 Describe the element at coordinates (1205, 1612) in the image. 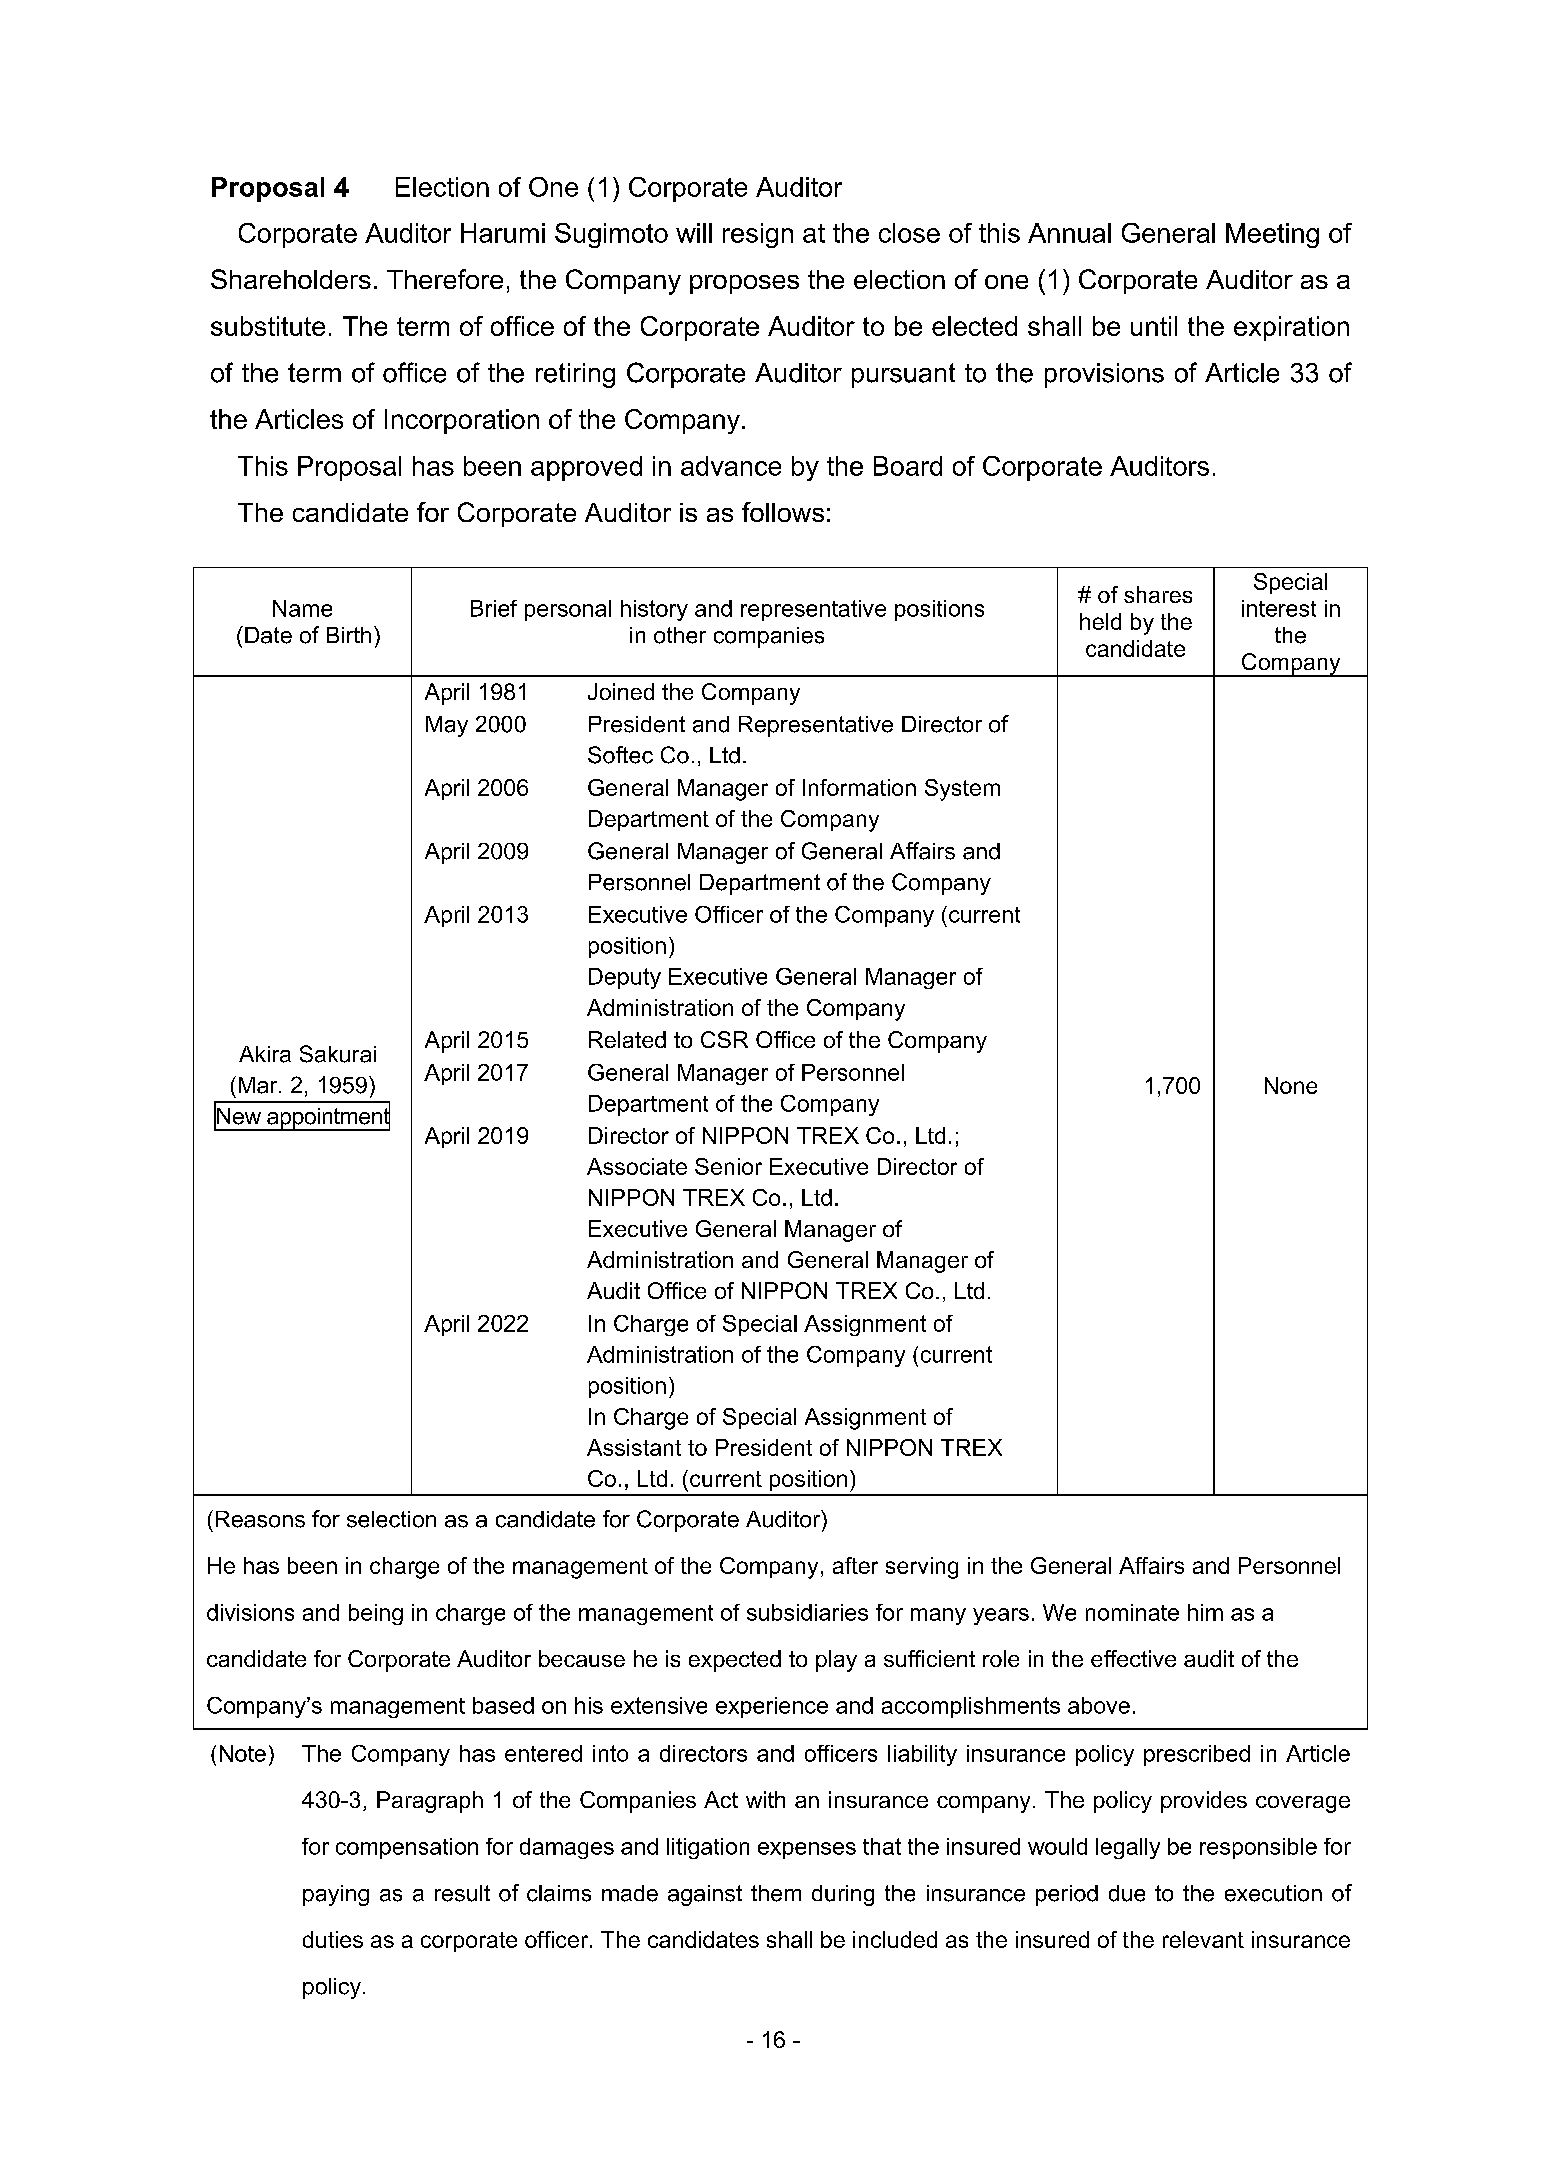

I see `him` at that location.
